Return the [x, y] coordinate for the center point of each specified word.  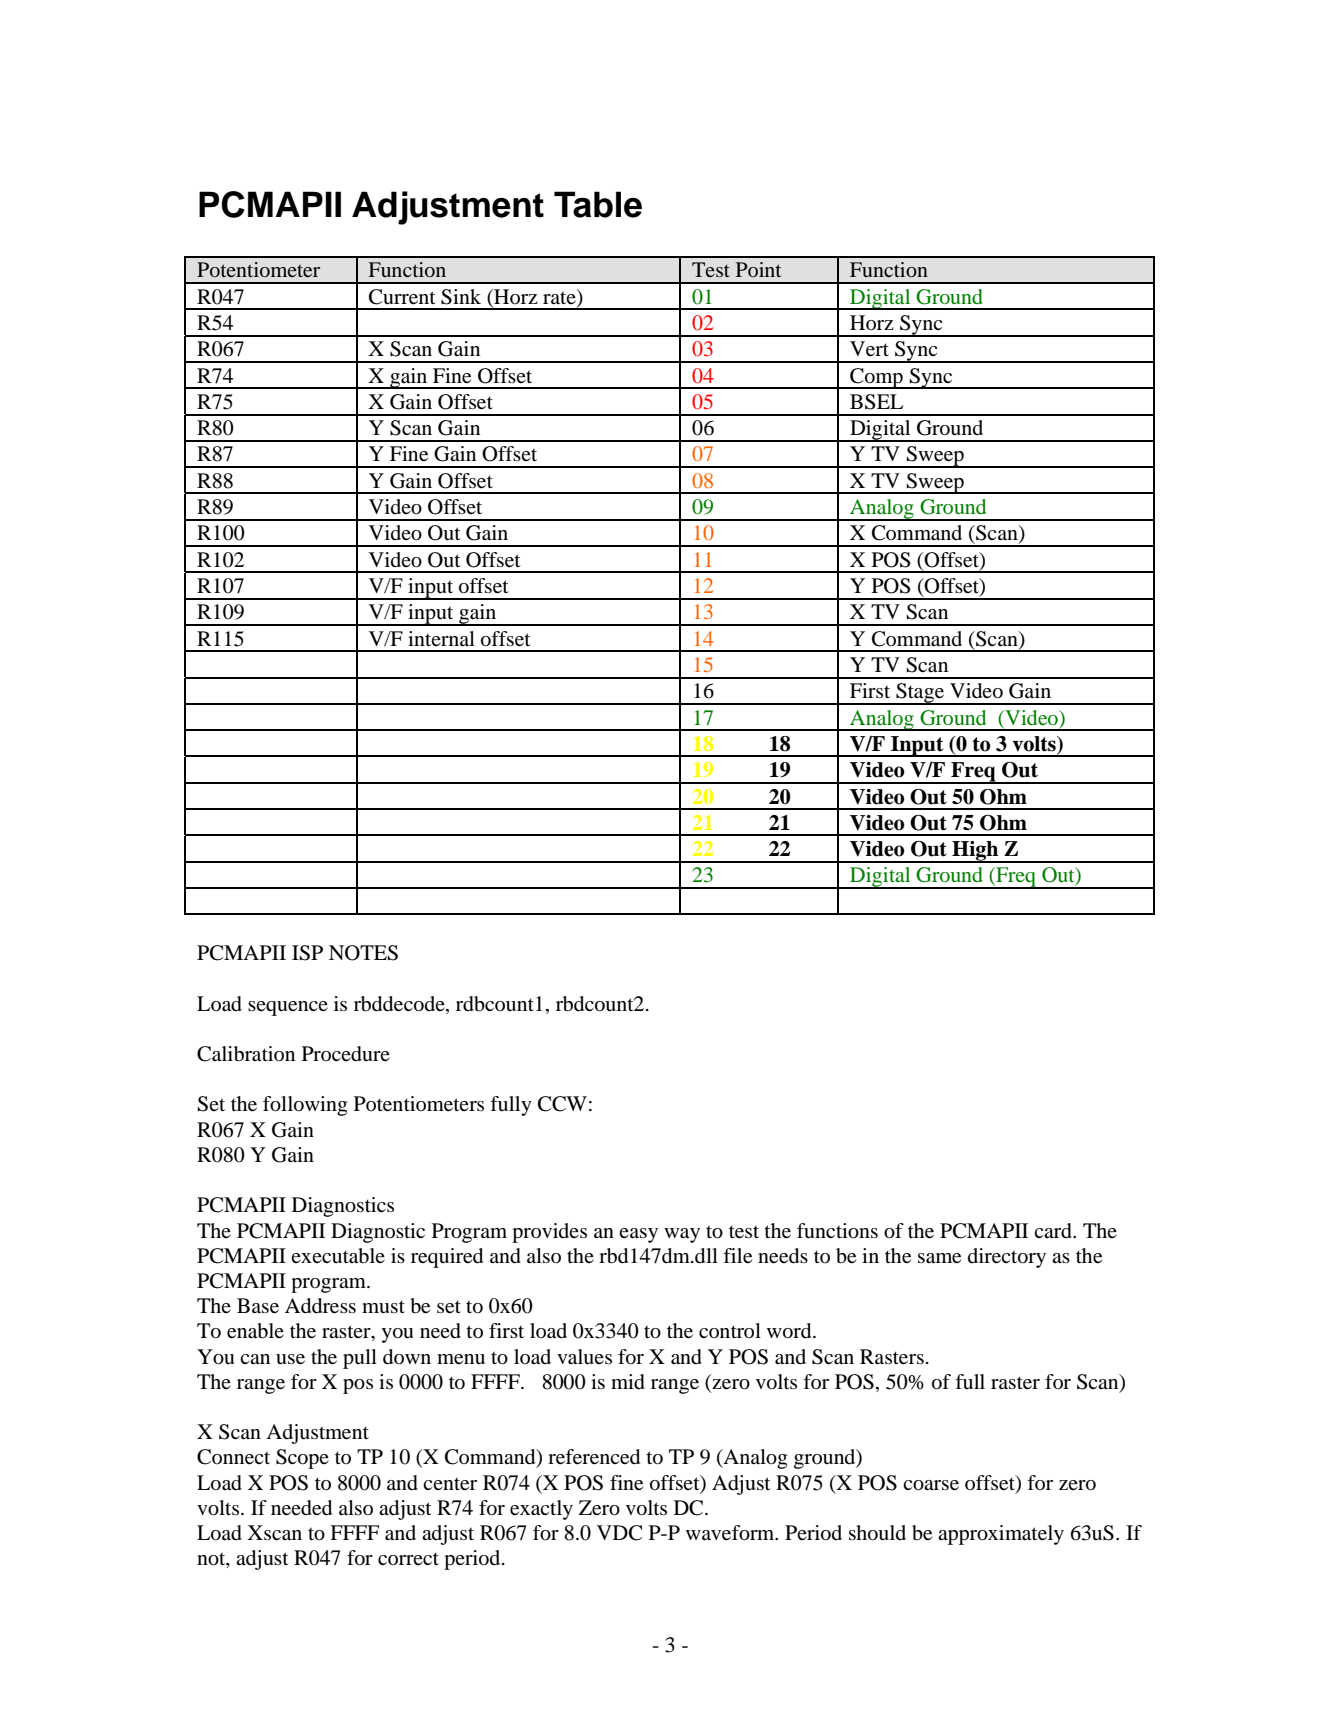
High [975, 852]
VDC [619, 1533]
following [305, 1106]
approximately [1001, 1535]
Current [402, 297]
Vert [869, 349]
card [1054, 1231]
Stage [920, 694]
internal [441, 638]
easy [638, 1235]
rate [560, 296]
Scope [302, 1459]
